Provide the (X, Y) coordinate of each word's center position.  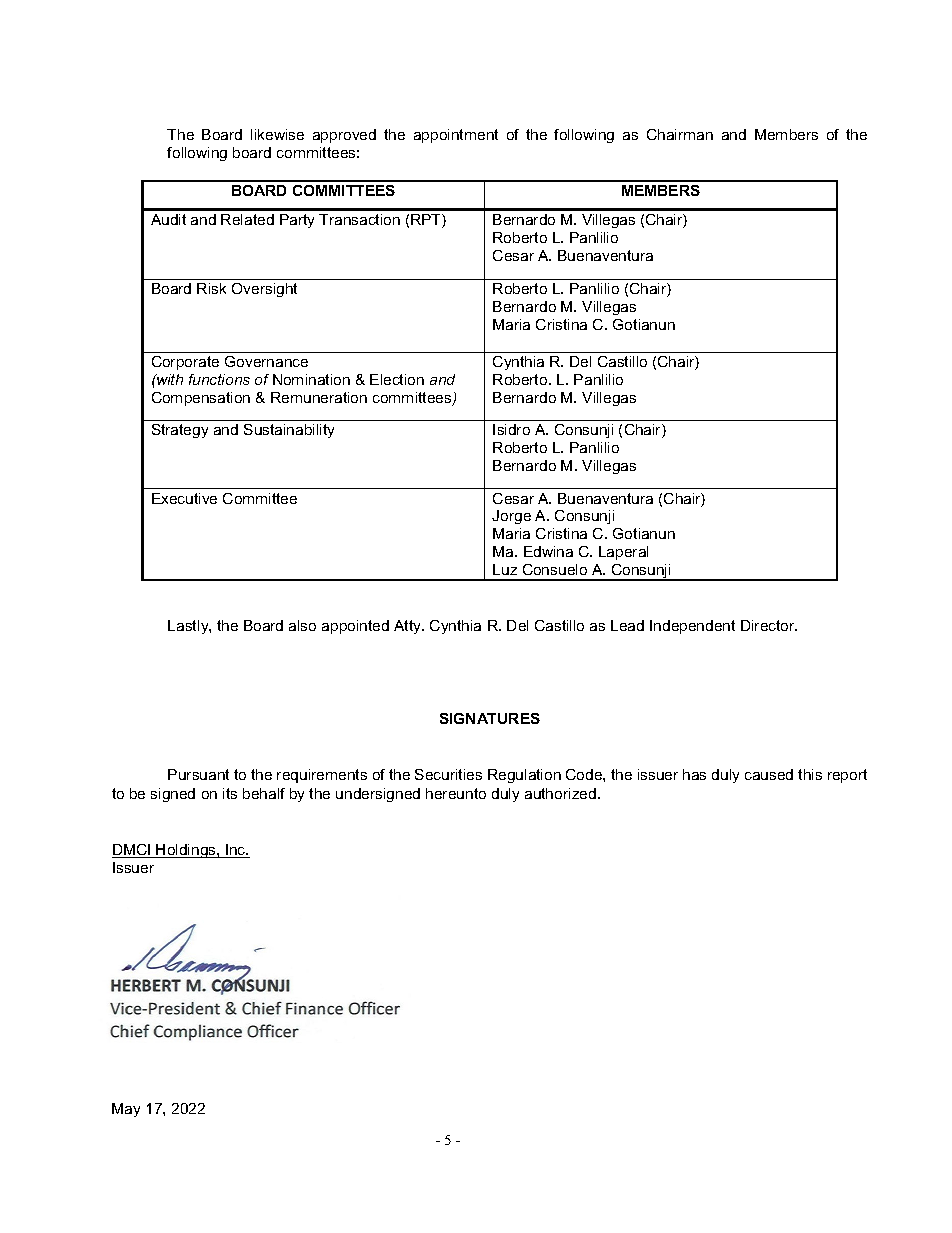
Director (769, 625)
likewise (277, 134)
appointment (456, 136)
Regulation (524, 776)
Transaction (359, 219)
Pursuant (198, 774)
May (126, 1110)
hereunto (456, 793)
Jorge (511, 517)
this (810, 774)
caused (769, 774)
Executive (184, 498)
